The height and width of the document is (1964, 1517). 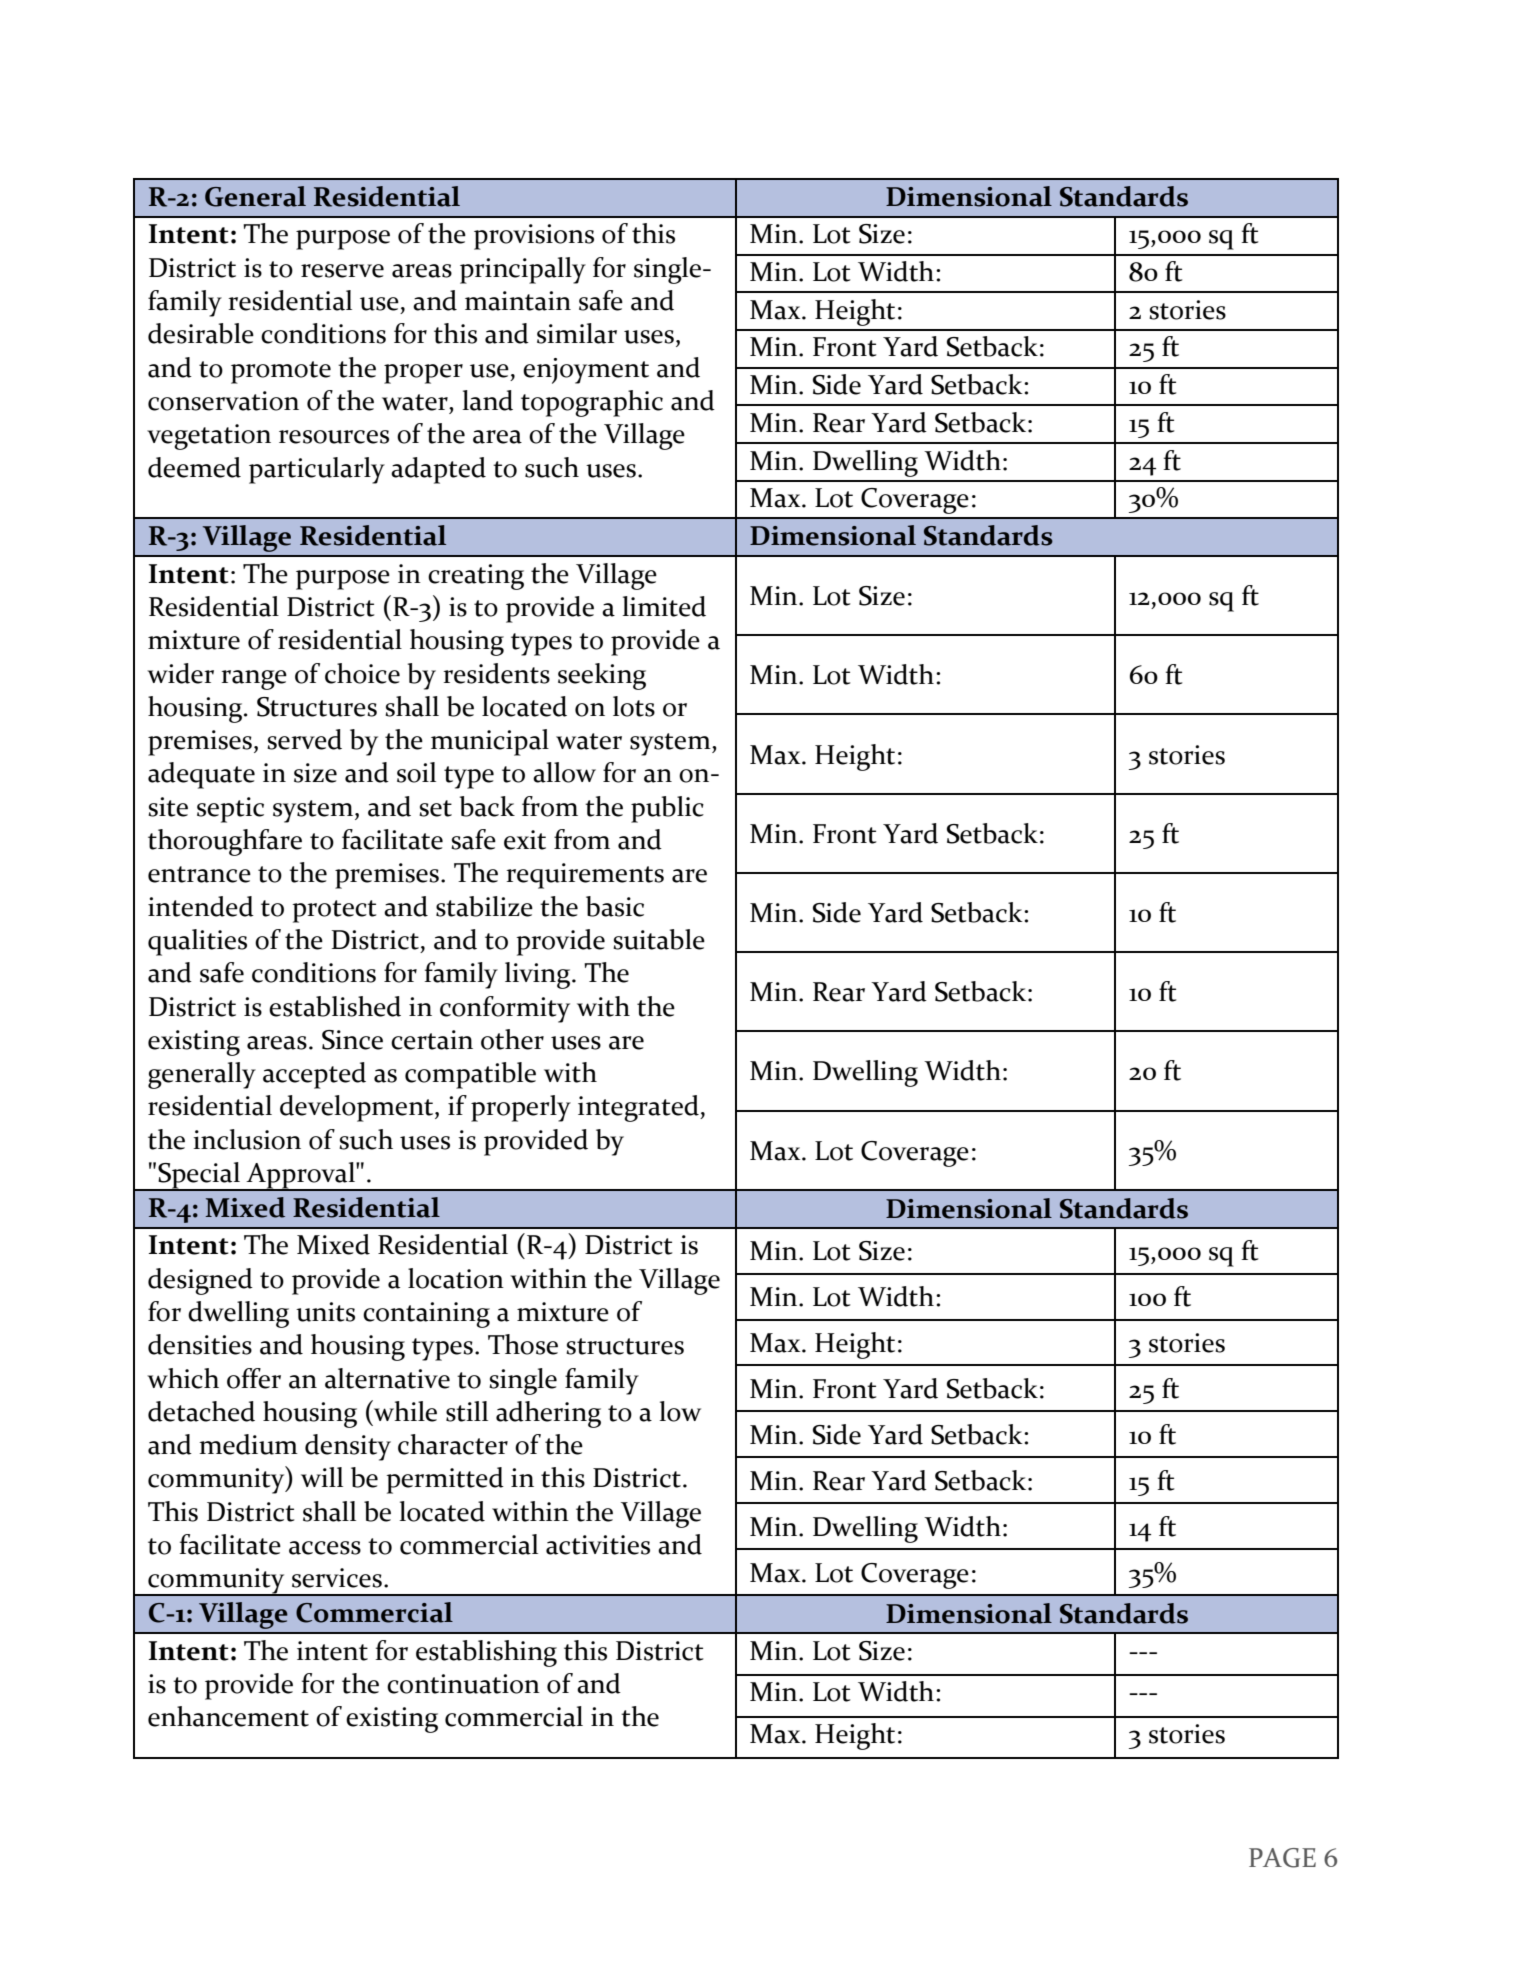 What do you see at coordinates (463, 1684) in the document?
I see `continuation` at bounding box center [463, 1684].
